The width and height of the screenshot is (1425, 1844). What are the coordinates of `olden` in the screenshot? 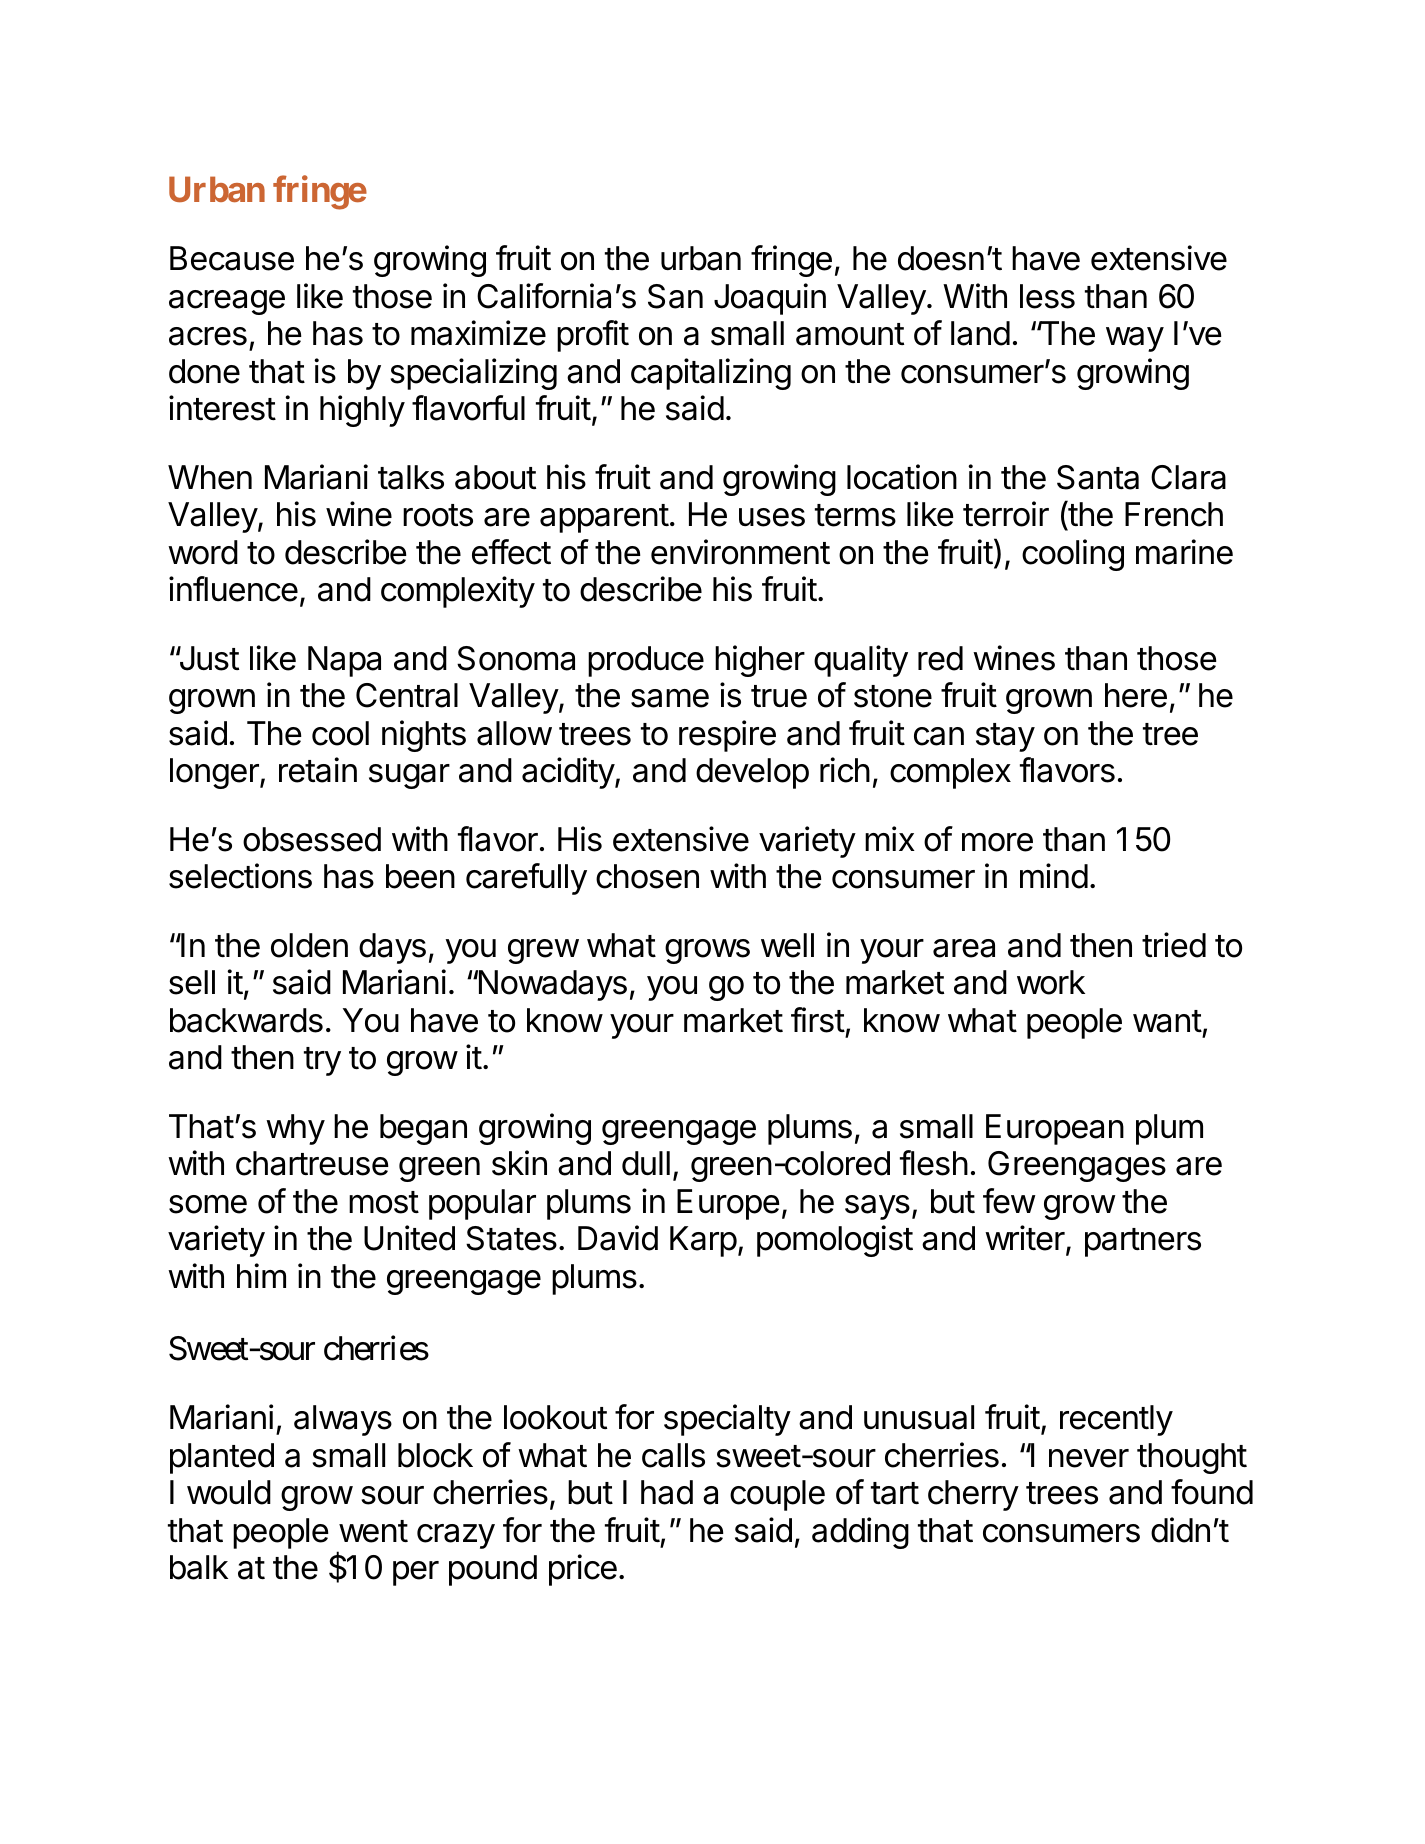 It's located at (309, 945).
